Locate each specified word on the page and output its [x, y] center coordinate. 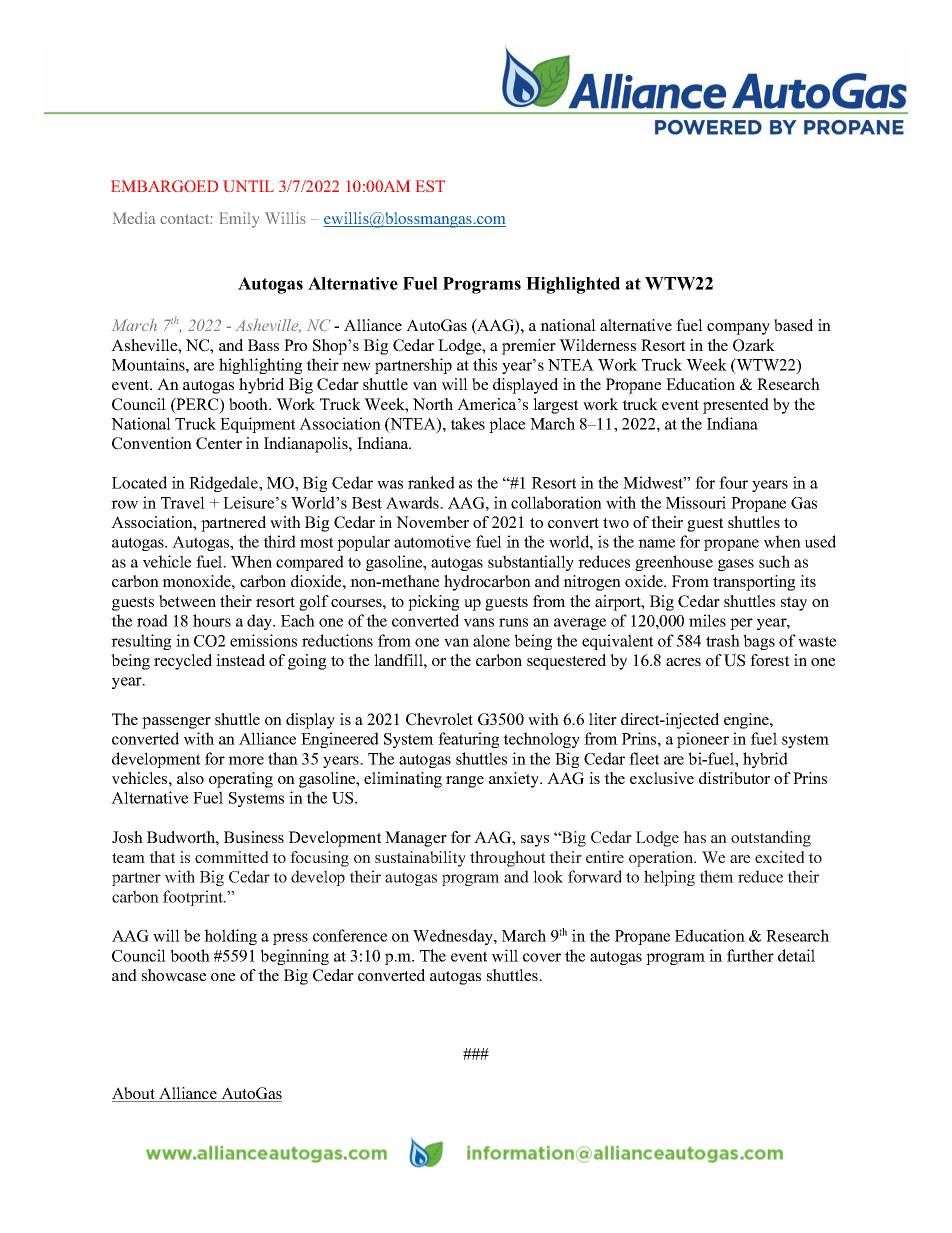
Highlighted [573, 285]
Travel [183, 502]
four [733, 482]
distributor [734, 778]
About [134, 1094]
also [190, 778]
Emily [239, 220]
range [465, 782]
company [738, 329]
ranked [431, 482]
